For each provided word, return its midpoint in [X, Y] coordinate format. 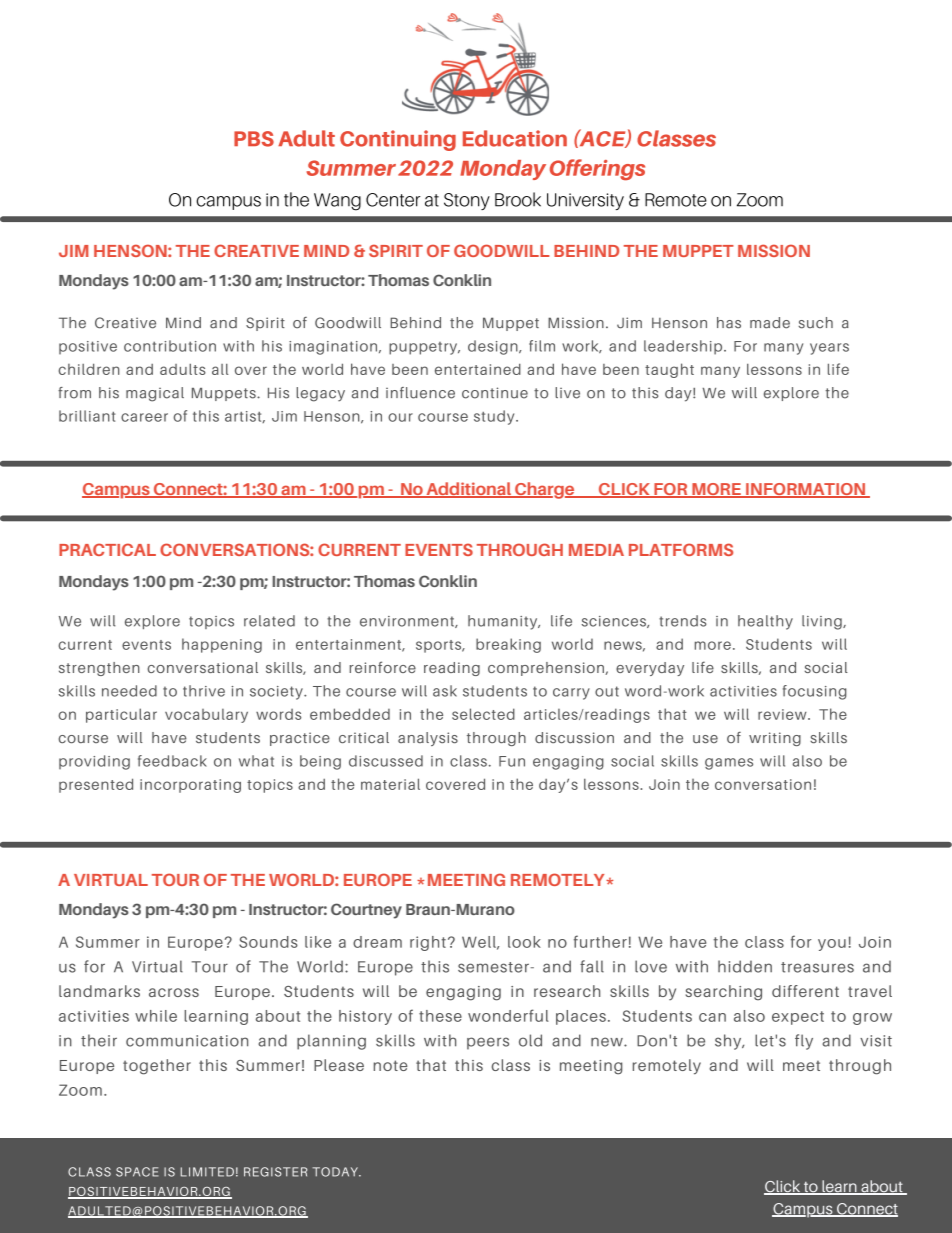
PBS [254, 139]
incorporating [190, 786]
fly [804, 1042]
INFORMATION [806, 490]
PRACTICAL [107, 549]
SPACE [137, 1172]
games [729, 764]
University [585, 201]
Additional [468, 490]
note [391, 1065]
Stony [467, 201]
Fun [512, 761]
